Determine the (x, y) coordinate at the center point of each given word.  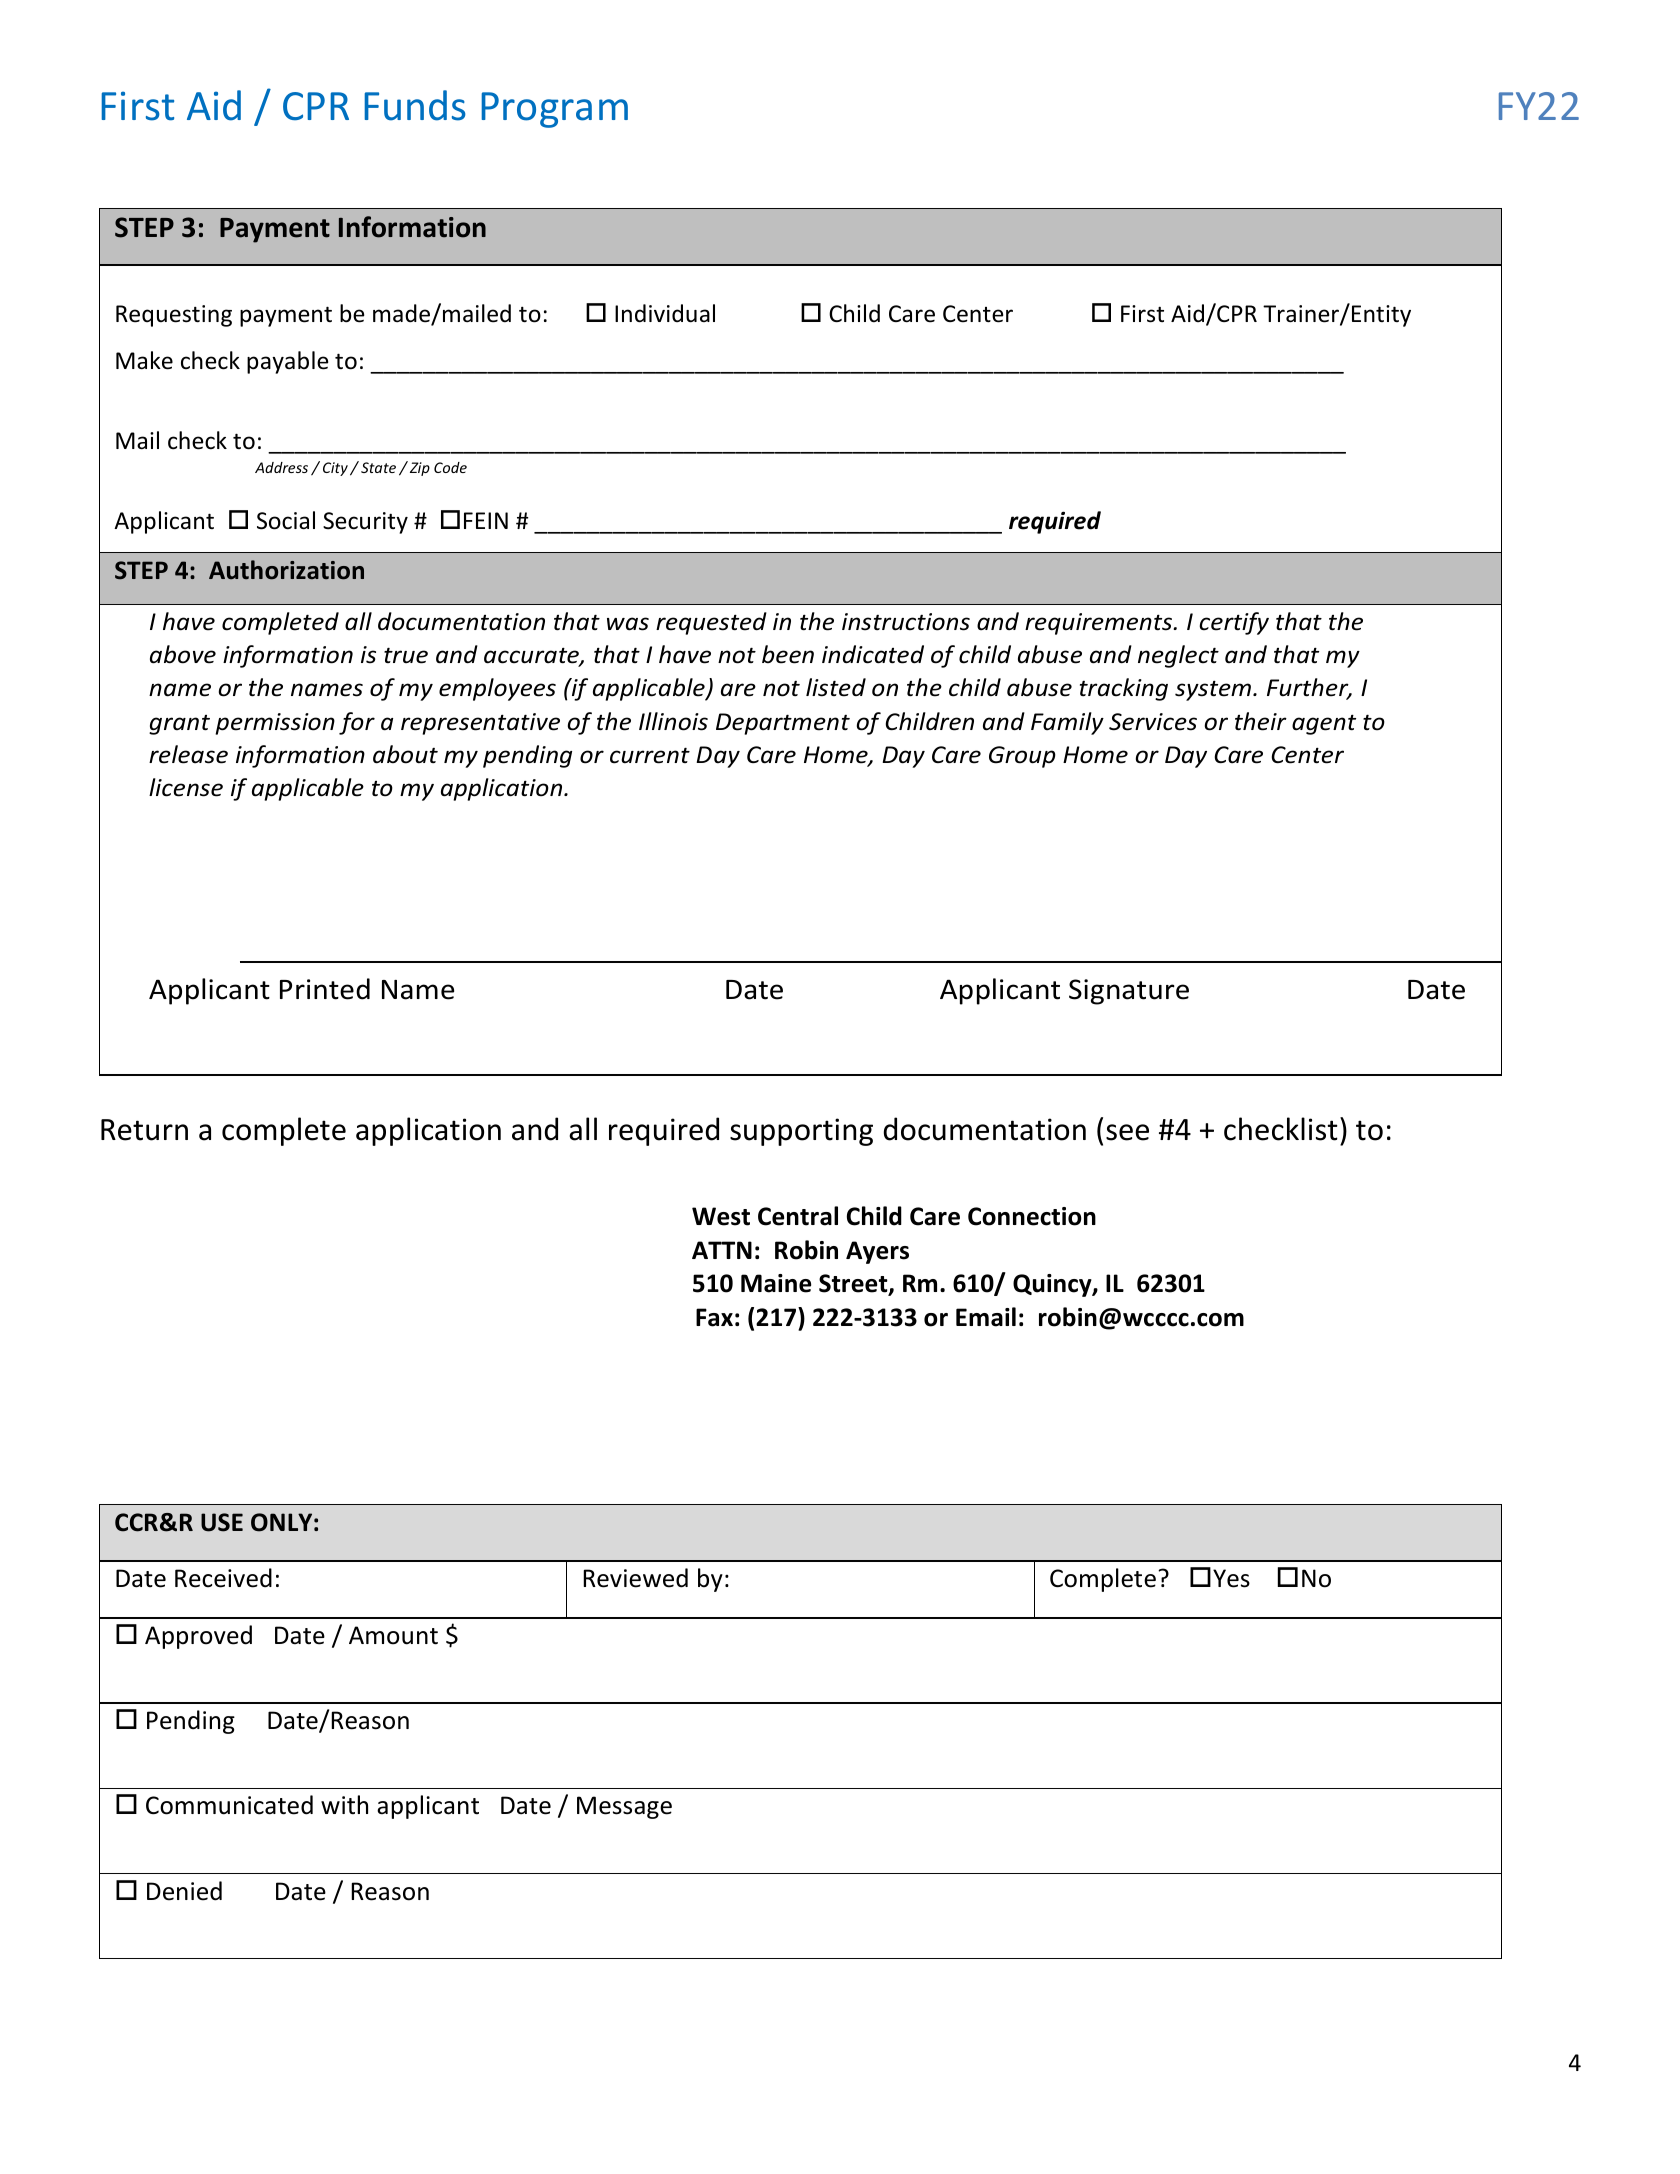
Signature (1129, 992)
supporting (801, 1132)
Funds (415, 105)
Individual (665, 313)
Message (624, 1807)
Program (554, 110)
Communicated (229, 1805)
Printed (325, 989)
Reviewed (635, 1578)
